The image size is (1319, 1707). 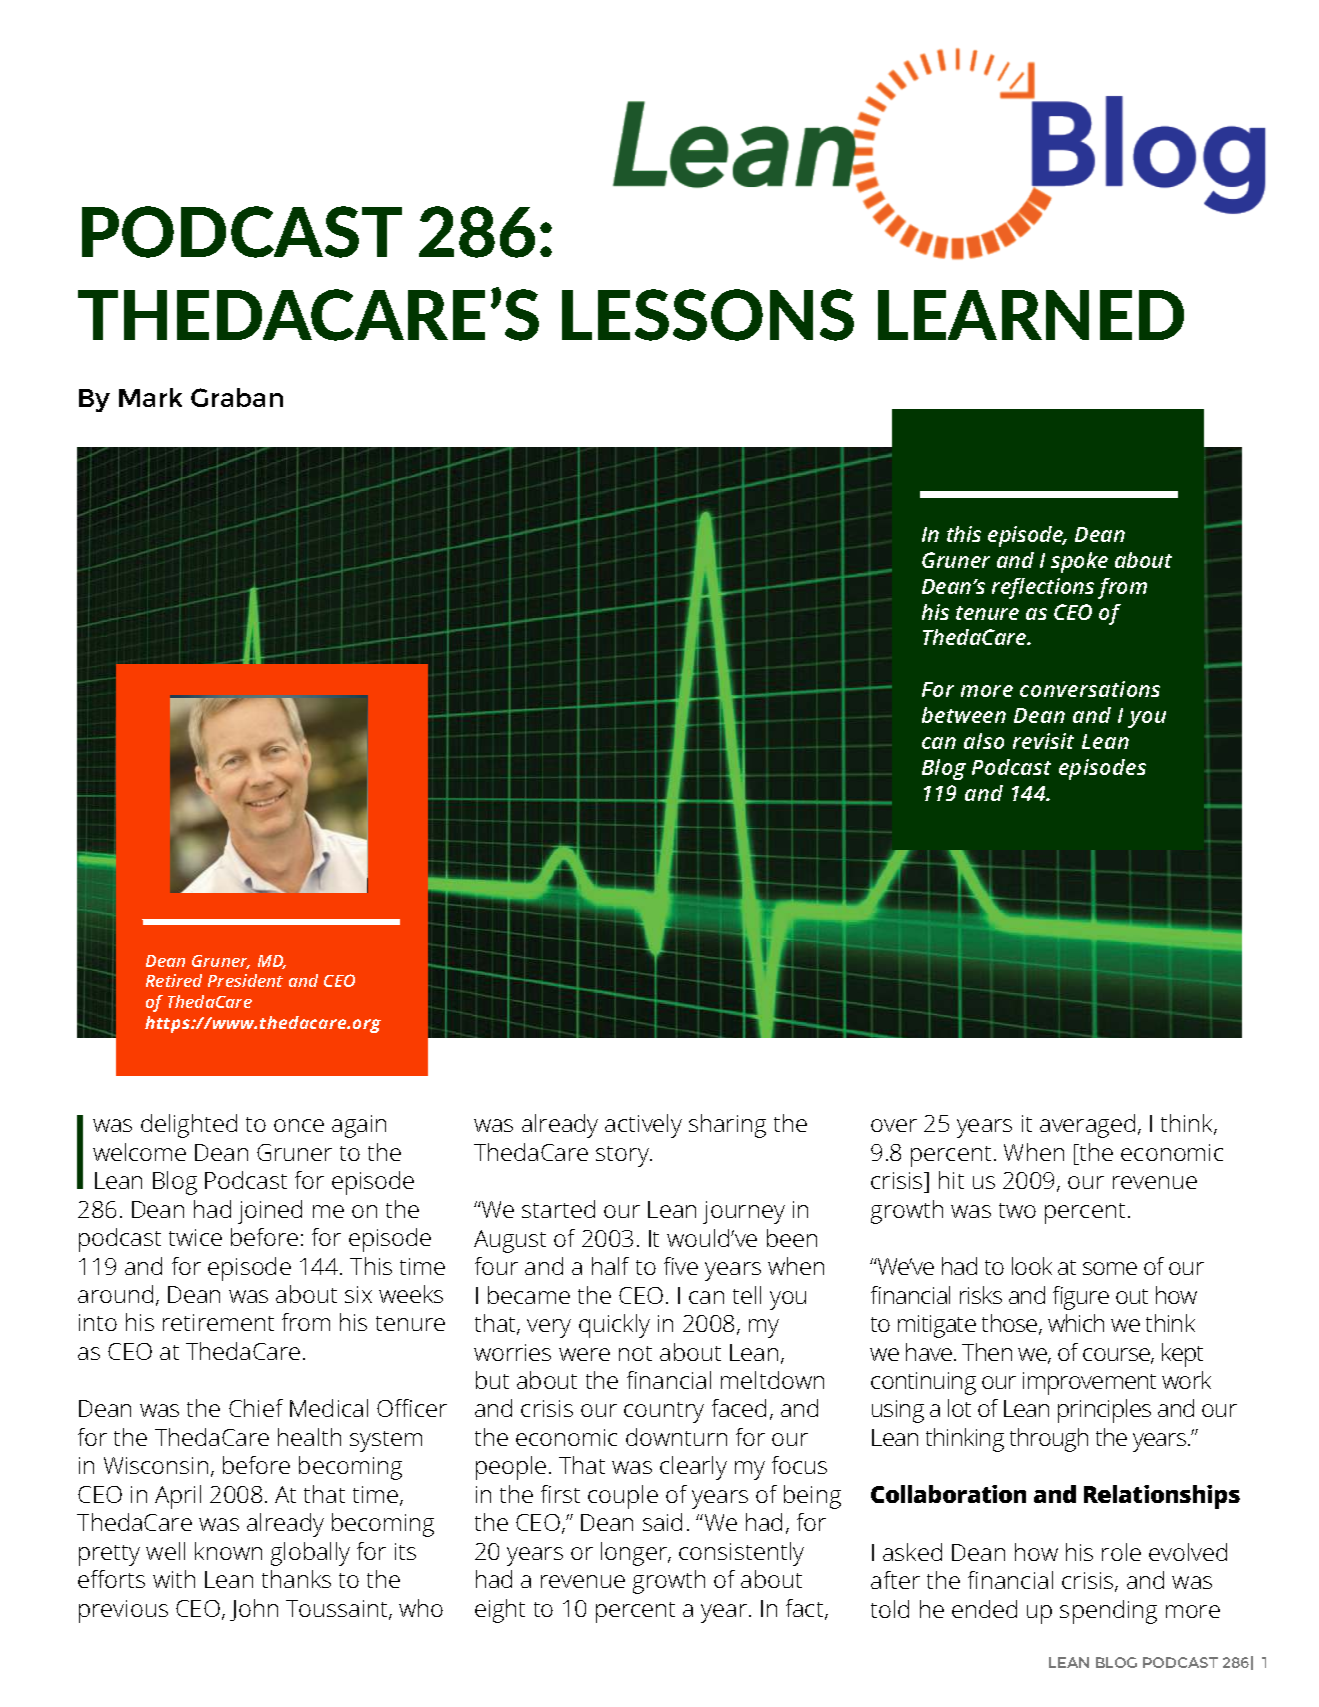 What do you see at coordinates (1121, 1552) in the image?
I see `role` at bounding box center [1121, 1552].
